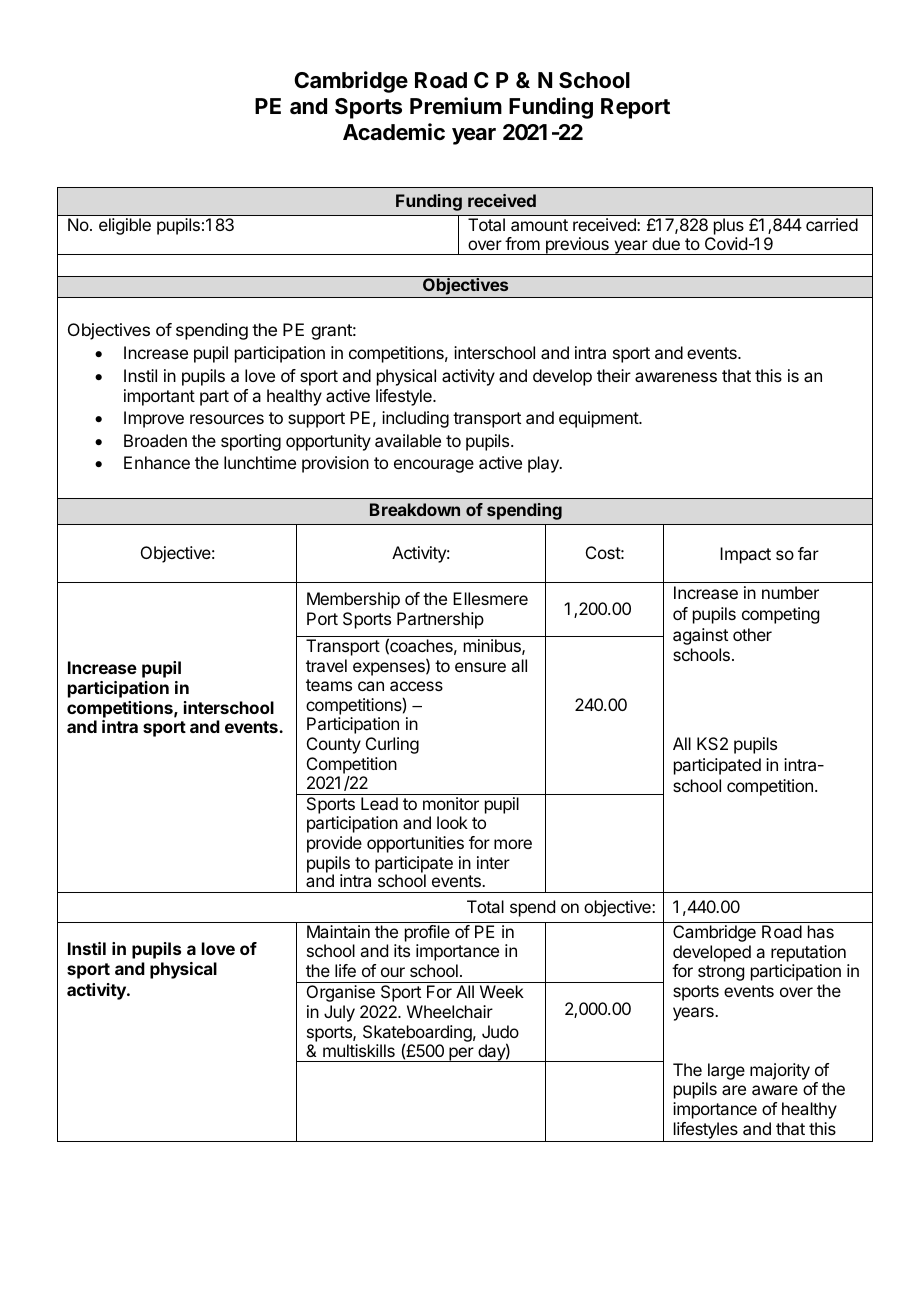 This screenshot has width=924, height=1310. What do you see at coordinates (392, 745) in the screenshot?
I see `Curling` at bounding box center [392, 745].
